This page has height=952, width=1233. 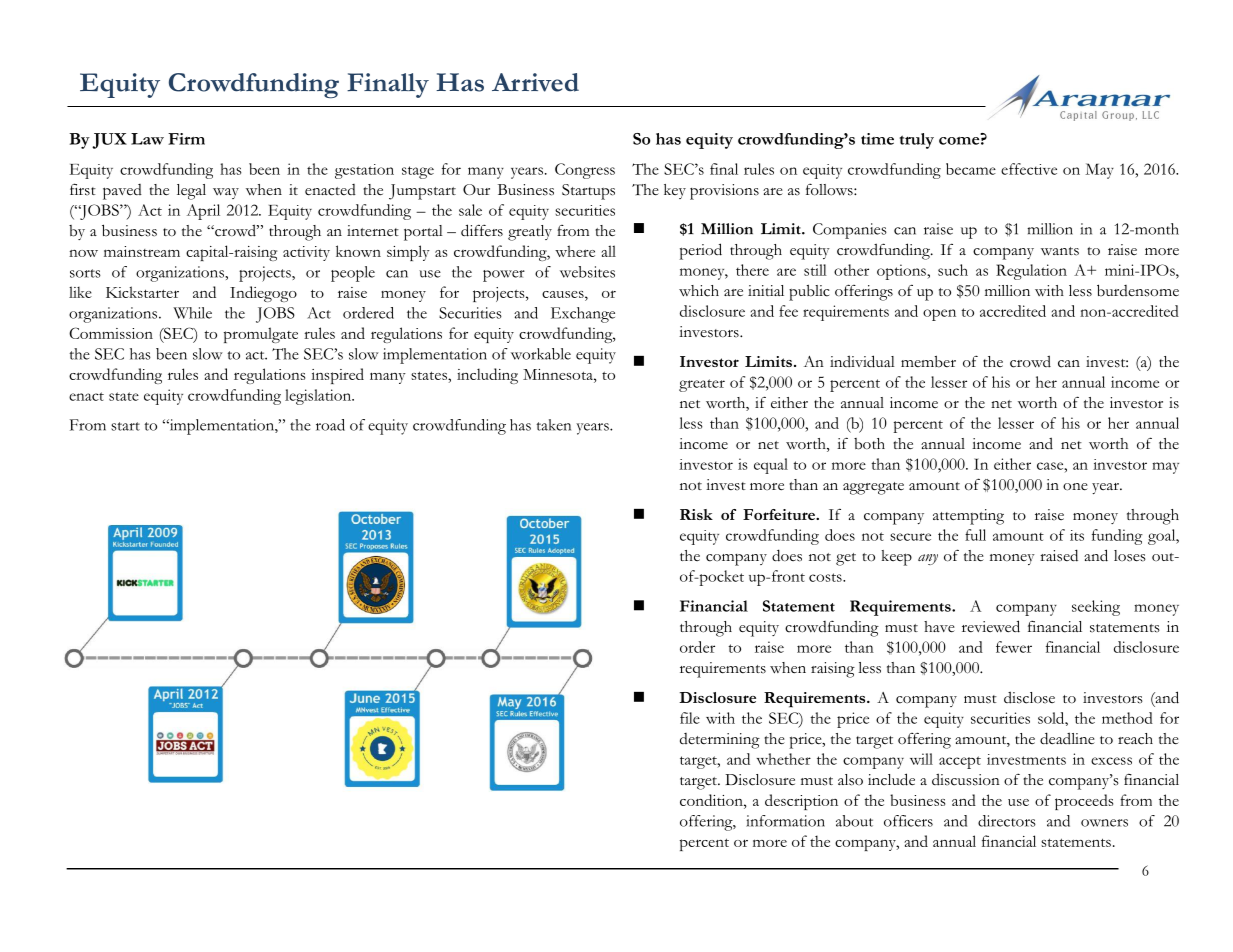 I want to click on truly, so click(x=917, y=141).
